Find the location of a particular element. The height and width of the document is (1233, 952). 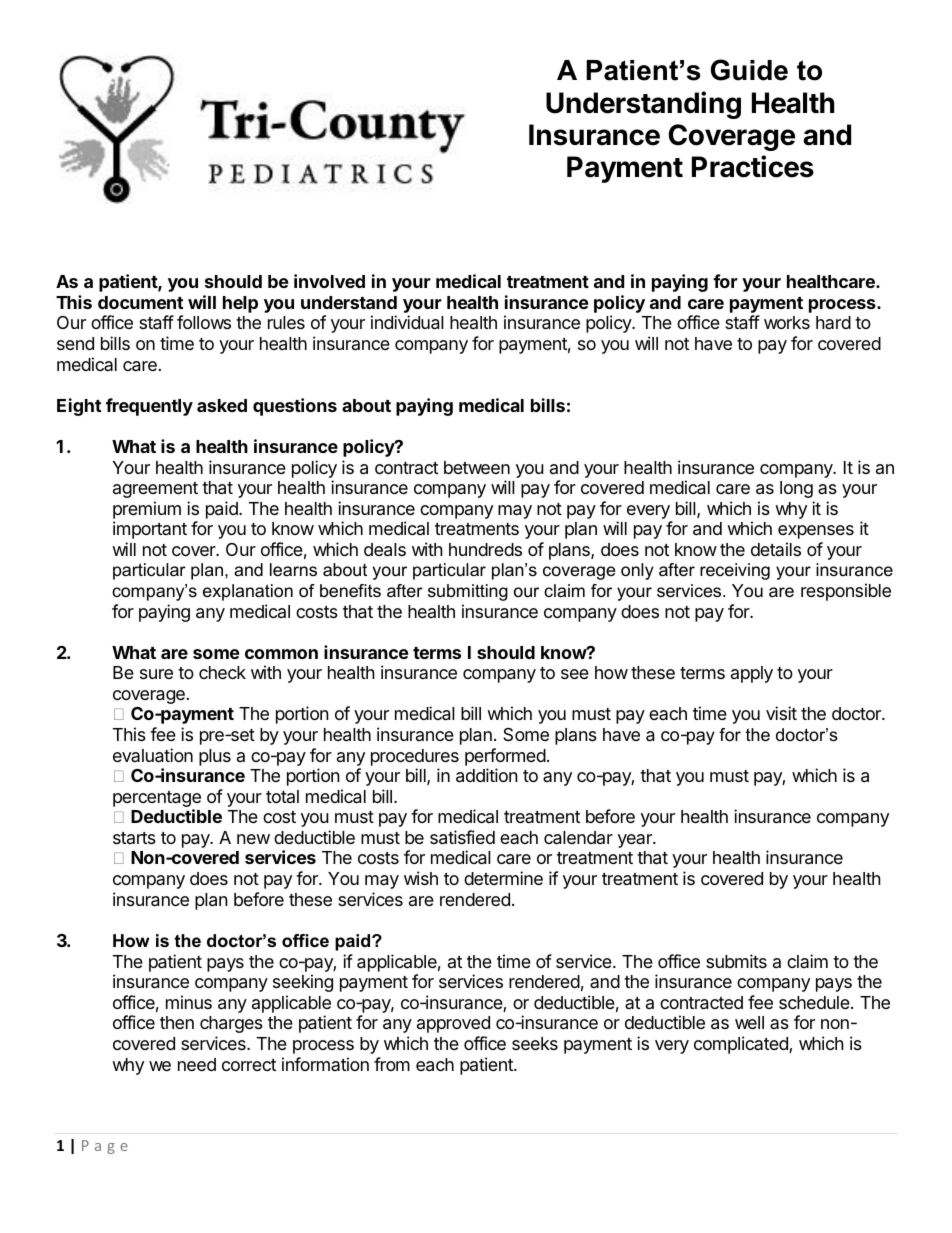

then is located at coordinates (177, 1022).
